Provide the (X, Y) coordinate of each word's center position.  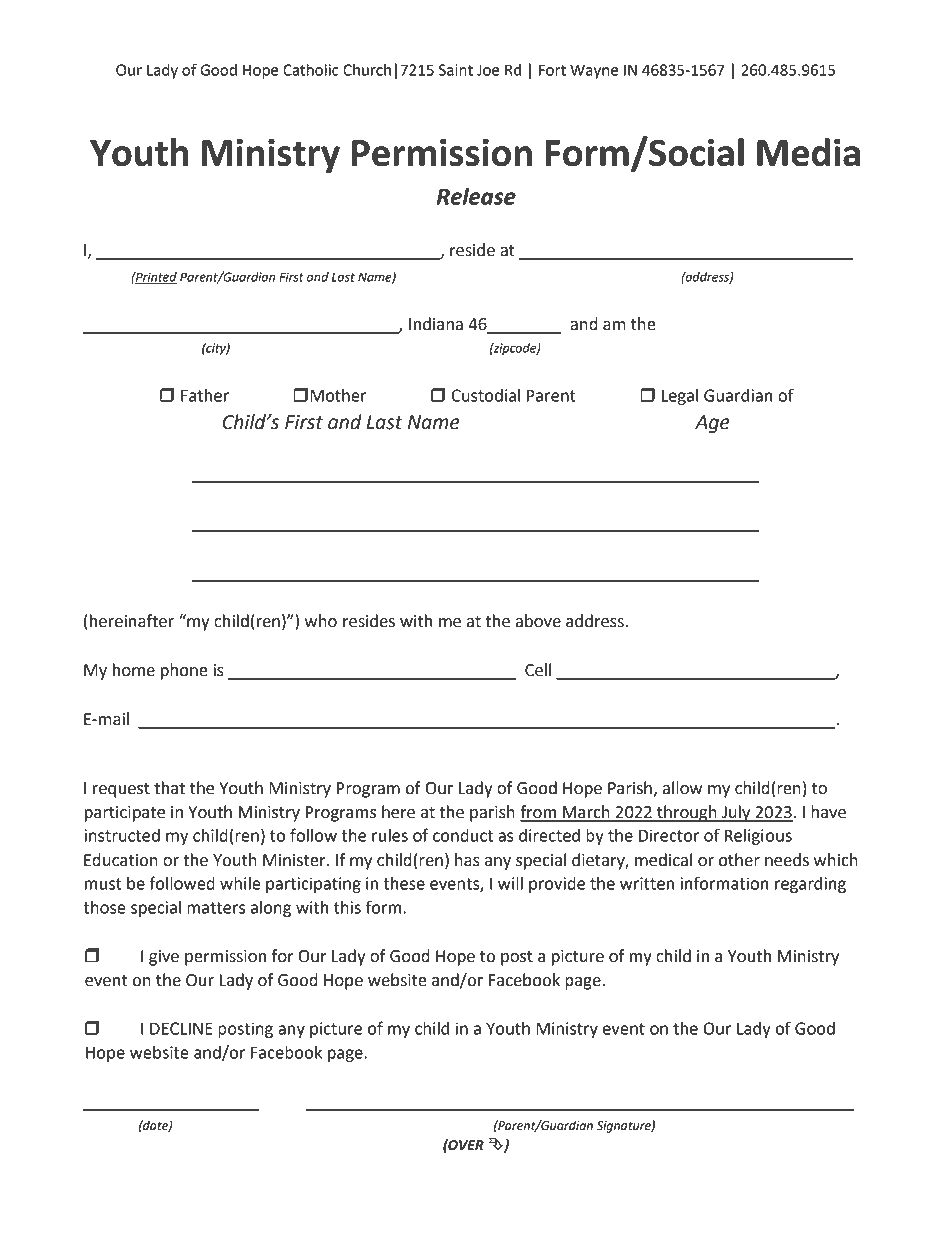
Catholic (311, 70)
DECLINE (181, 1028)
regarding (810, 885)
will (510, 883)
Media (808, 152)
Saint (456, 70)
